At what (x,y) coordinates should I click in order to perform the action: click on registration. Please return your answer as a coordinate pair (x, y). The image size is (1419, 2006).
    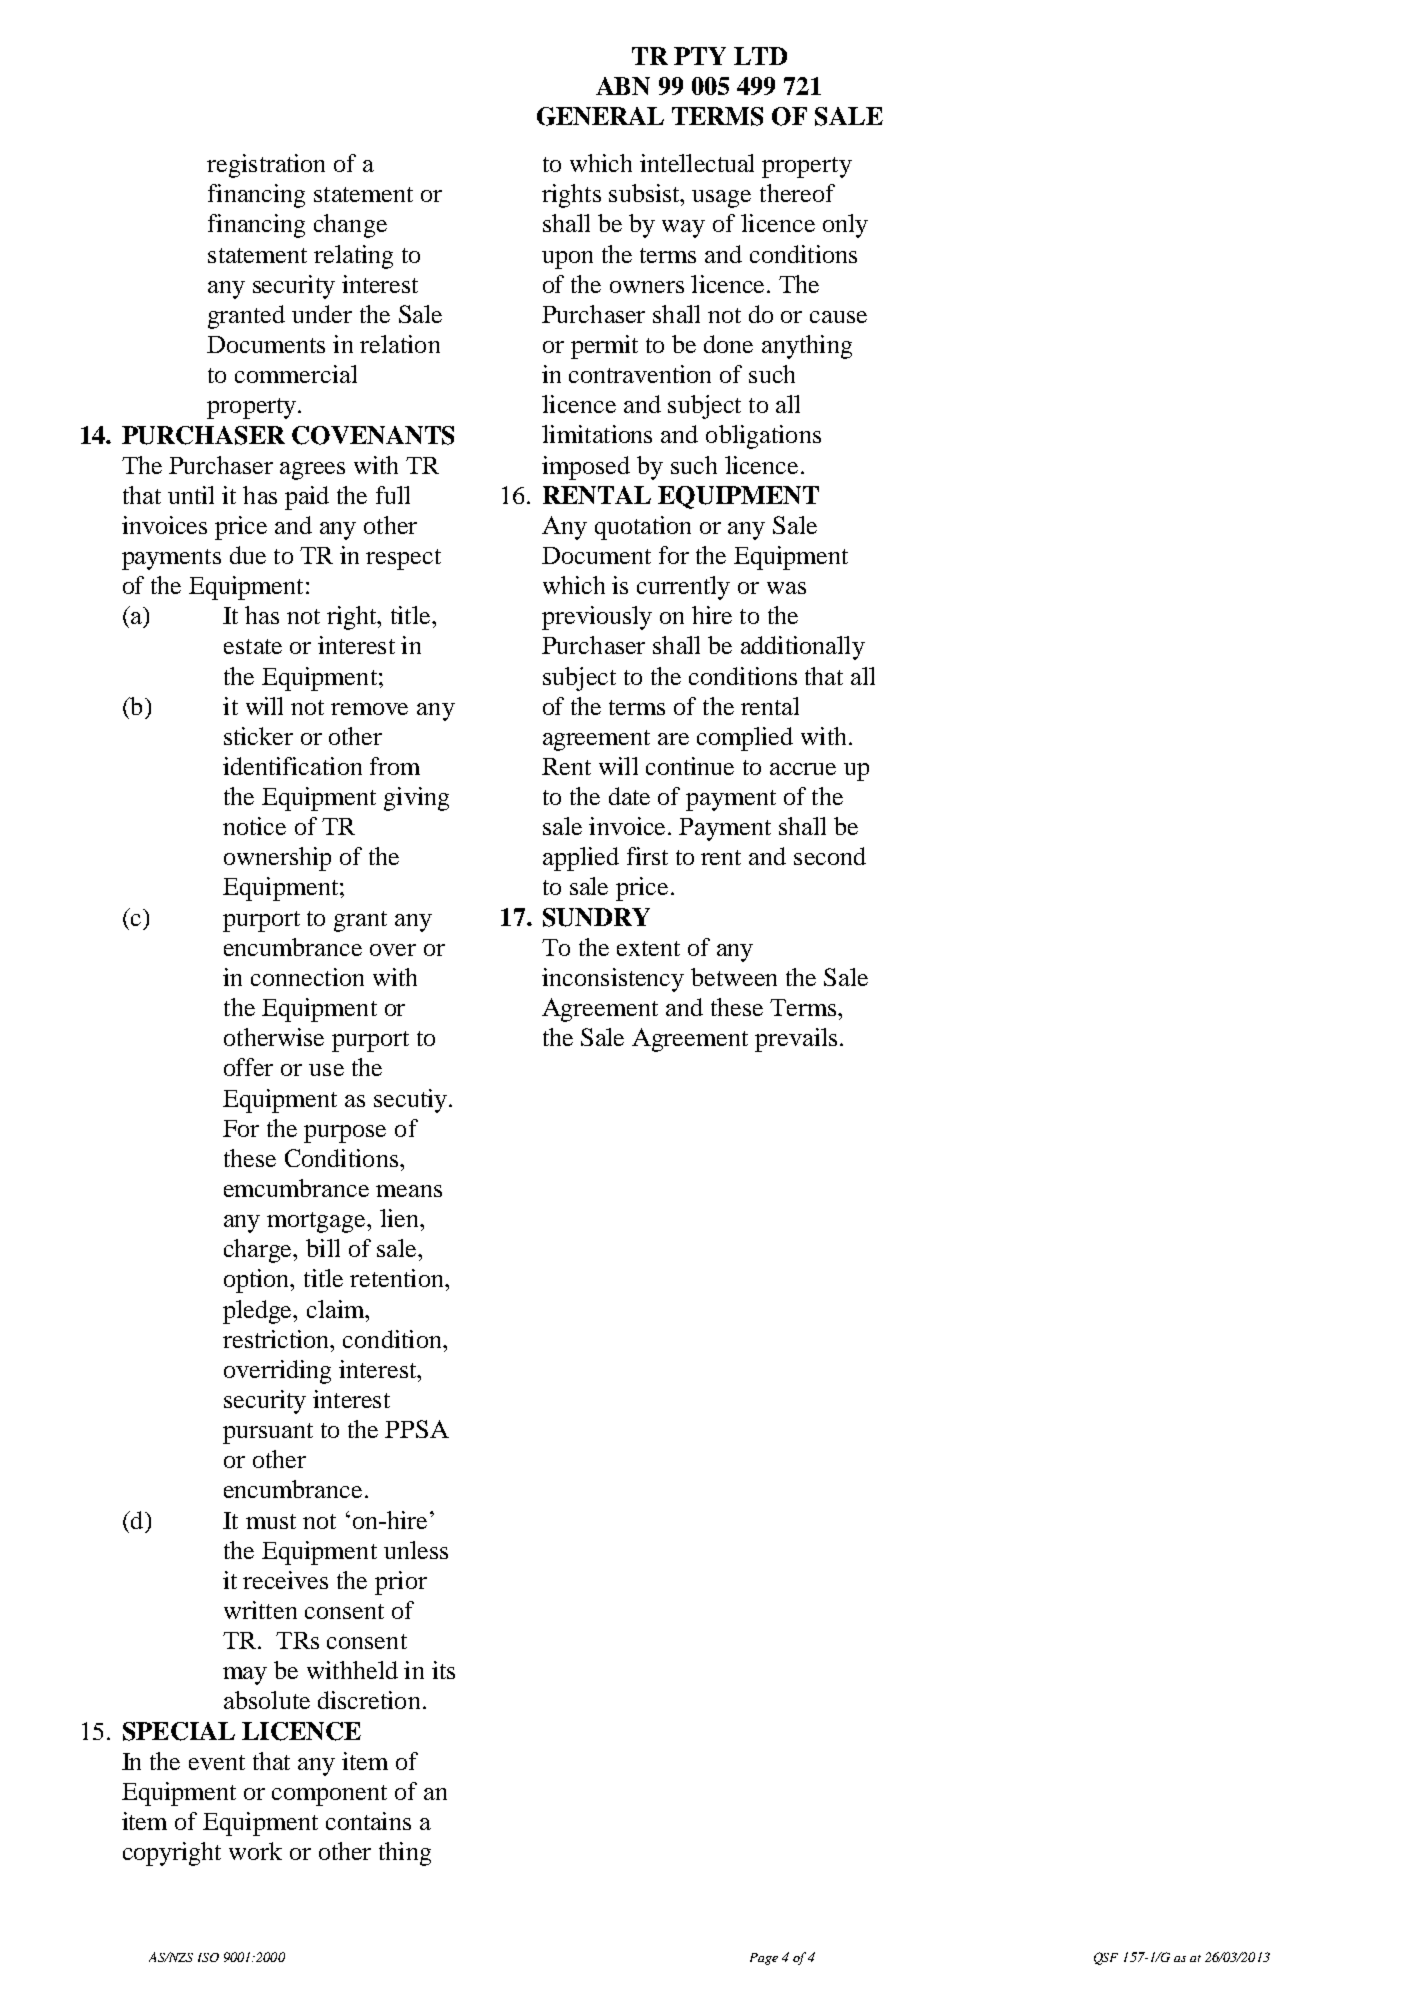
    Looking at the image, I should click on (266, 166).
